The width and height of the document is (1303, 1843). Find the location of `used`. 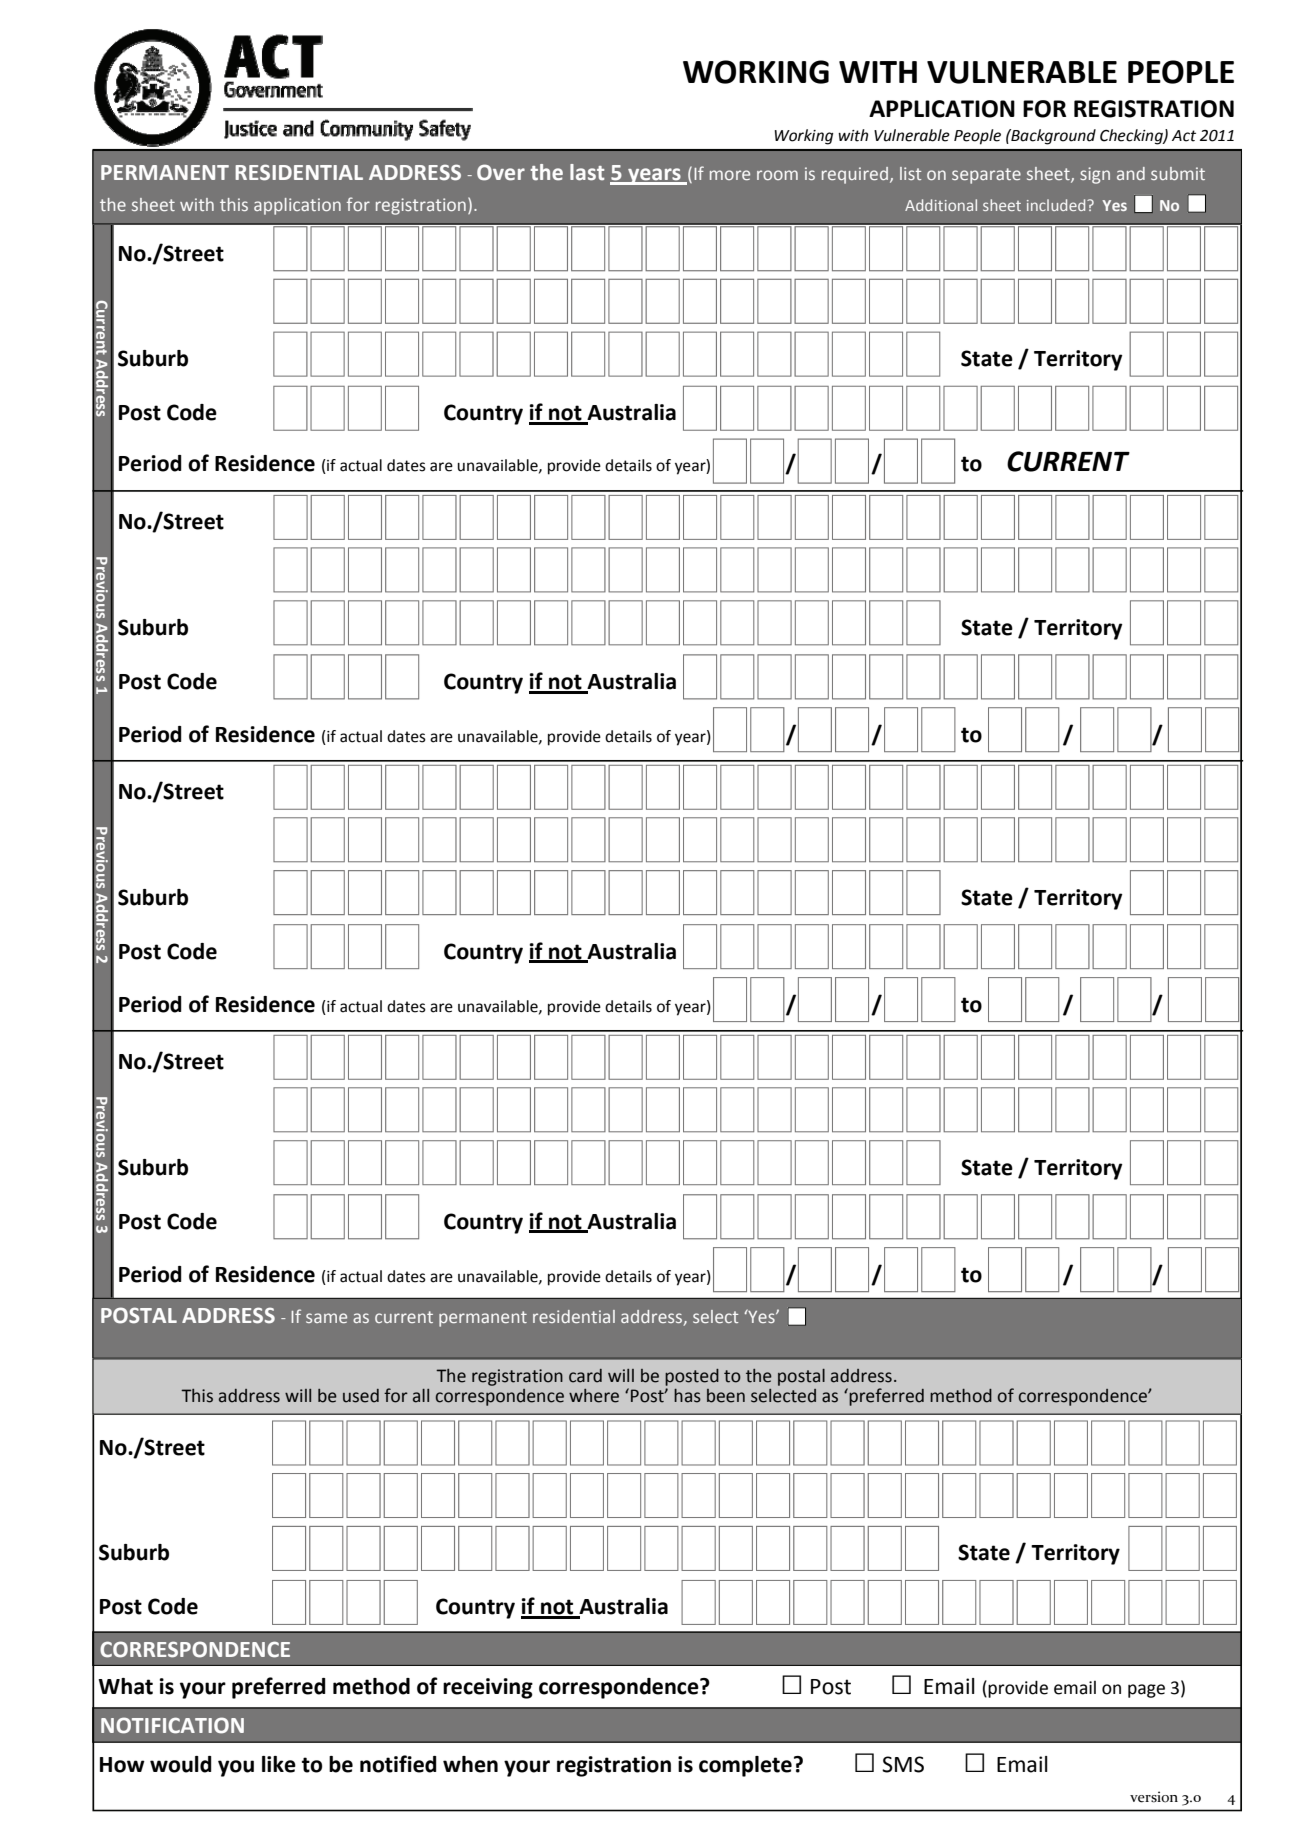

used is located at coordinates (361, 1396).
